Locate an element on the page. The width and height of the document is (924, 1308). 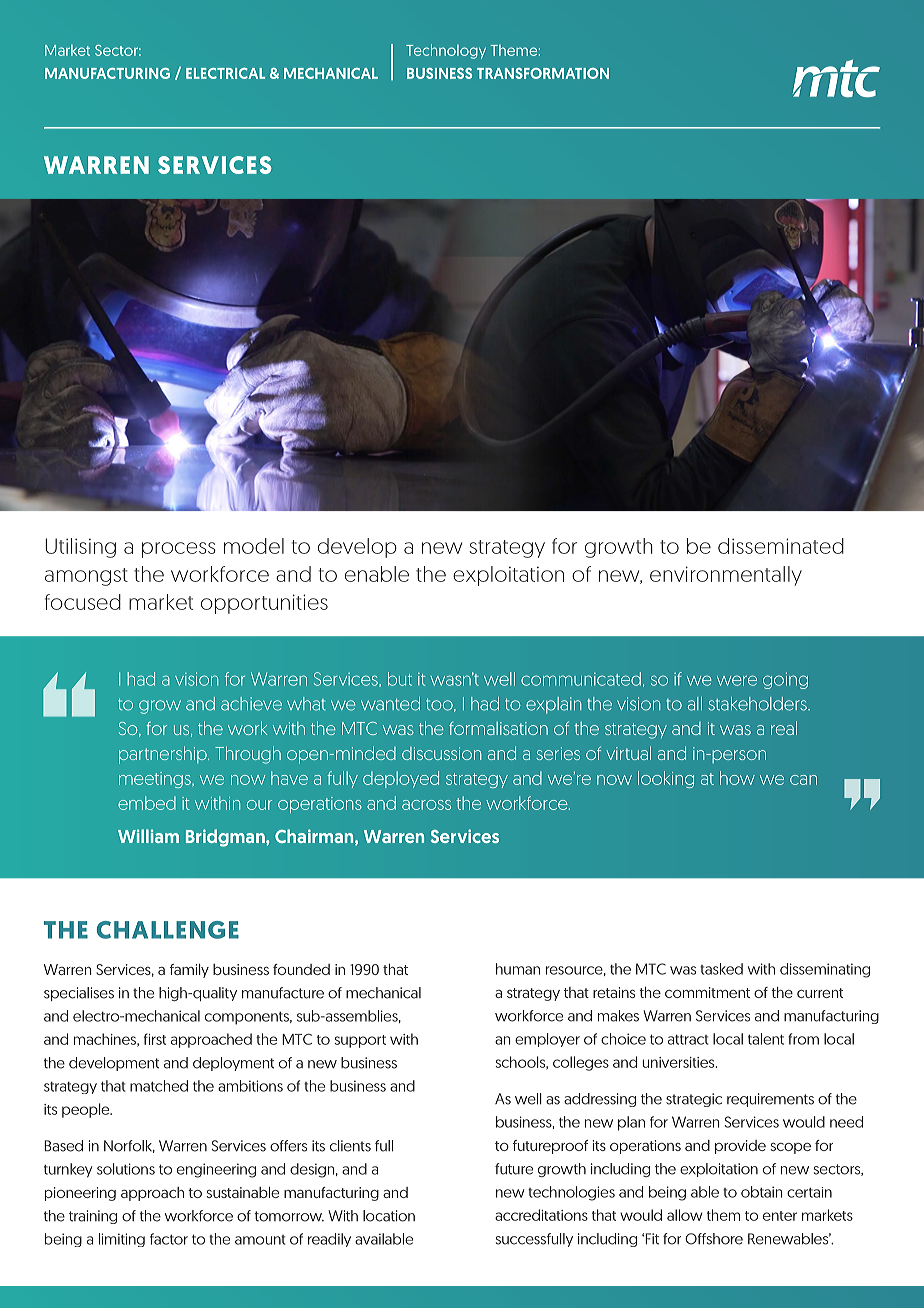
factor is located at coordinates (169, 1239).
